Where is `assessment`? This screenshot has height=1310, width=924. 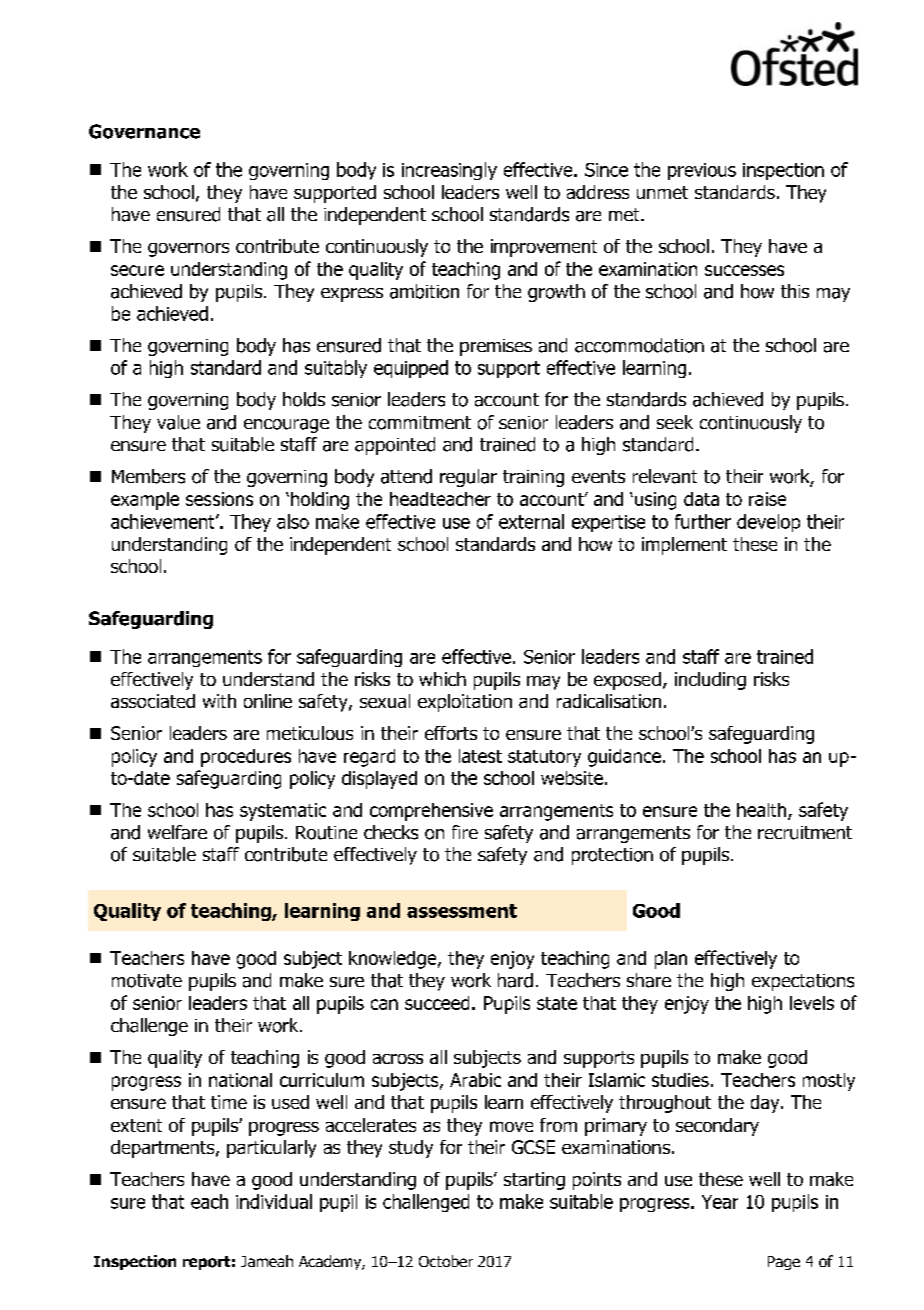
assessment is located at coordinates (462, 911).
